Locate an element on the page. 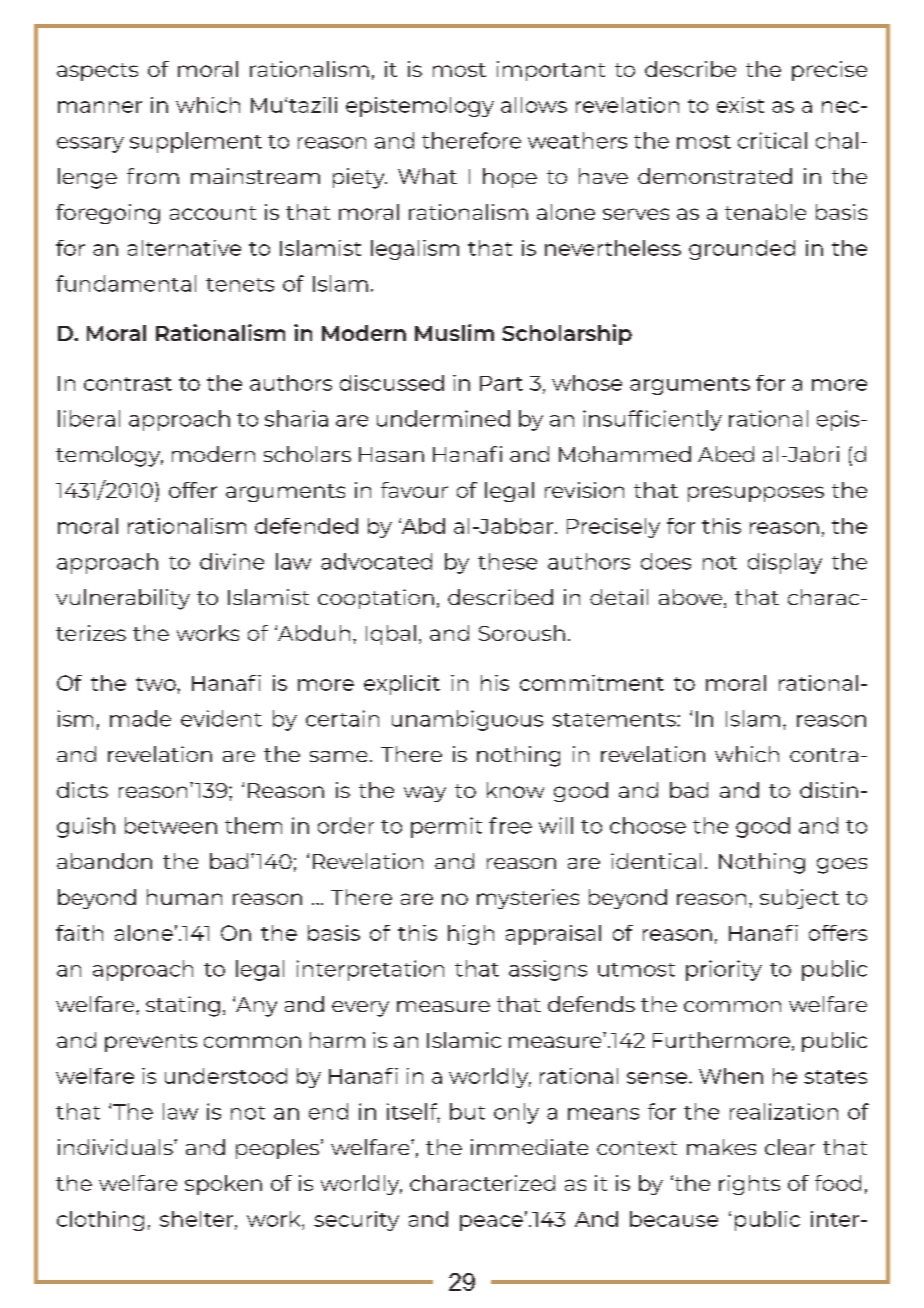 The height and width of the page is (1308, 924). allows is located at coordinates (534, 105).
